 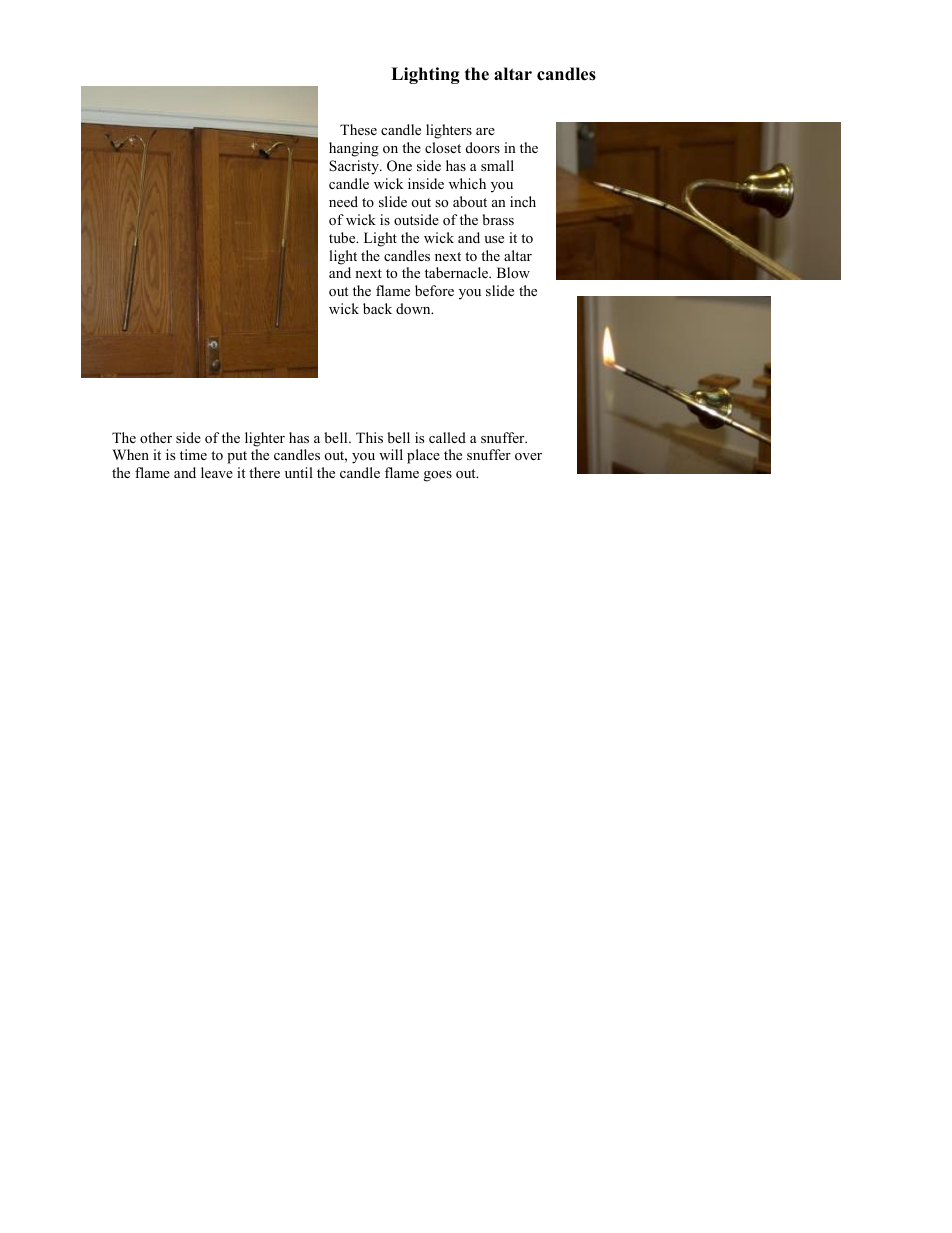 What do you see at coordinates (299, 472) in the screenshot?
I see `until` at bounding box center [299, 472].
